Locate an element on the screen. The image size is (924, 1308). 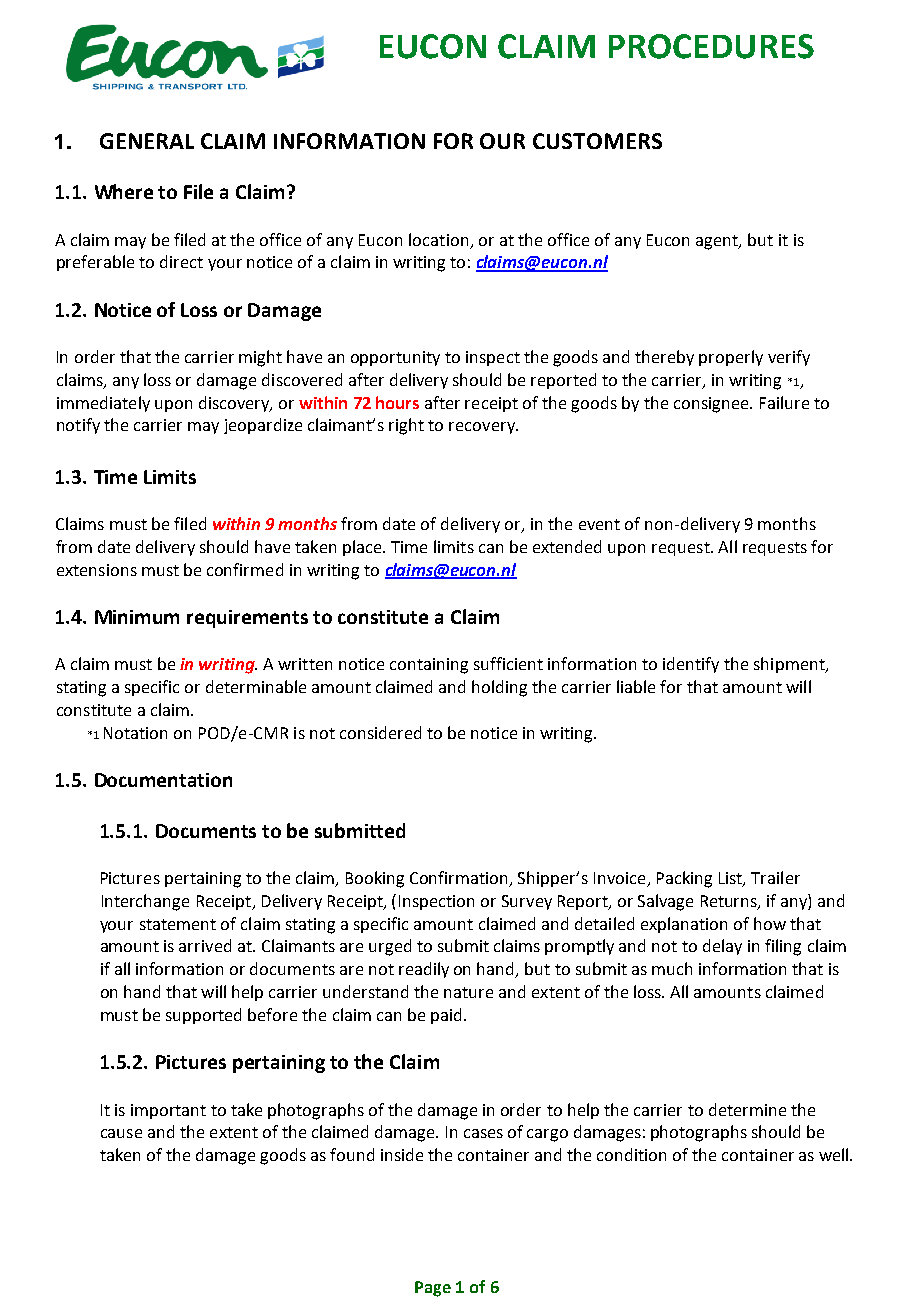
Page is located at coordinates (433, 1289).
